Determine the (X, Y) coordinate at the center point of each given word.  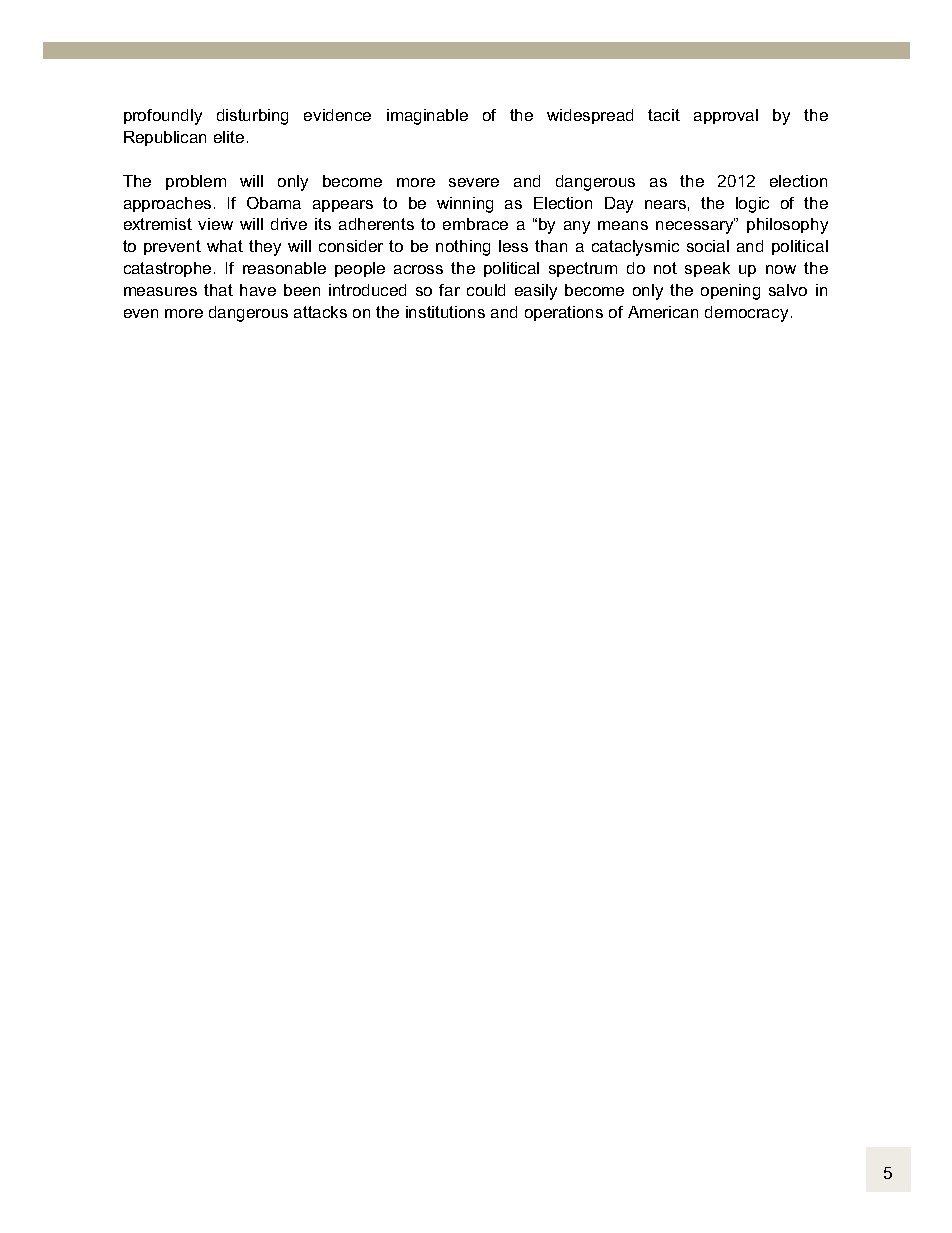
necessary (696, 226)
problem (196, 182)
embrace (475, 224)
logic (752, 205)
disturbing (252, 117)
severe (474, 182)
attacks (320, 312)
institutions (445, 312)
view (215, 224)
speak (707, 269)
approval (726, 116)
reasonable (284, 268)
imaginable (427, 117)
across (418, 269)
